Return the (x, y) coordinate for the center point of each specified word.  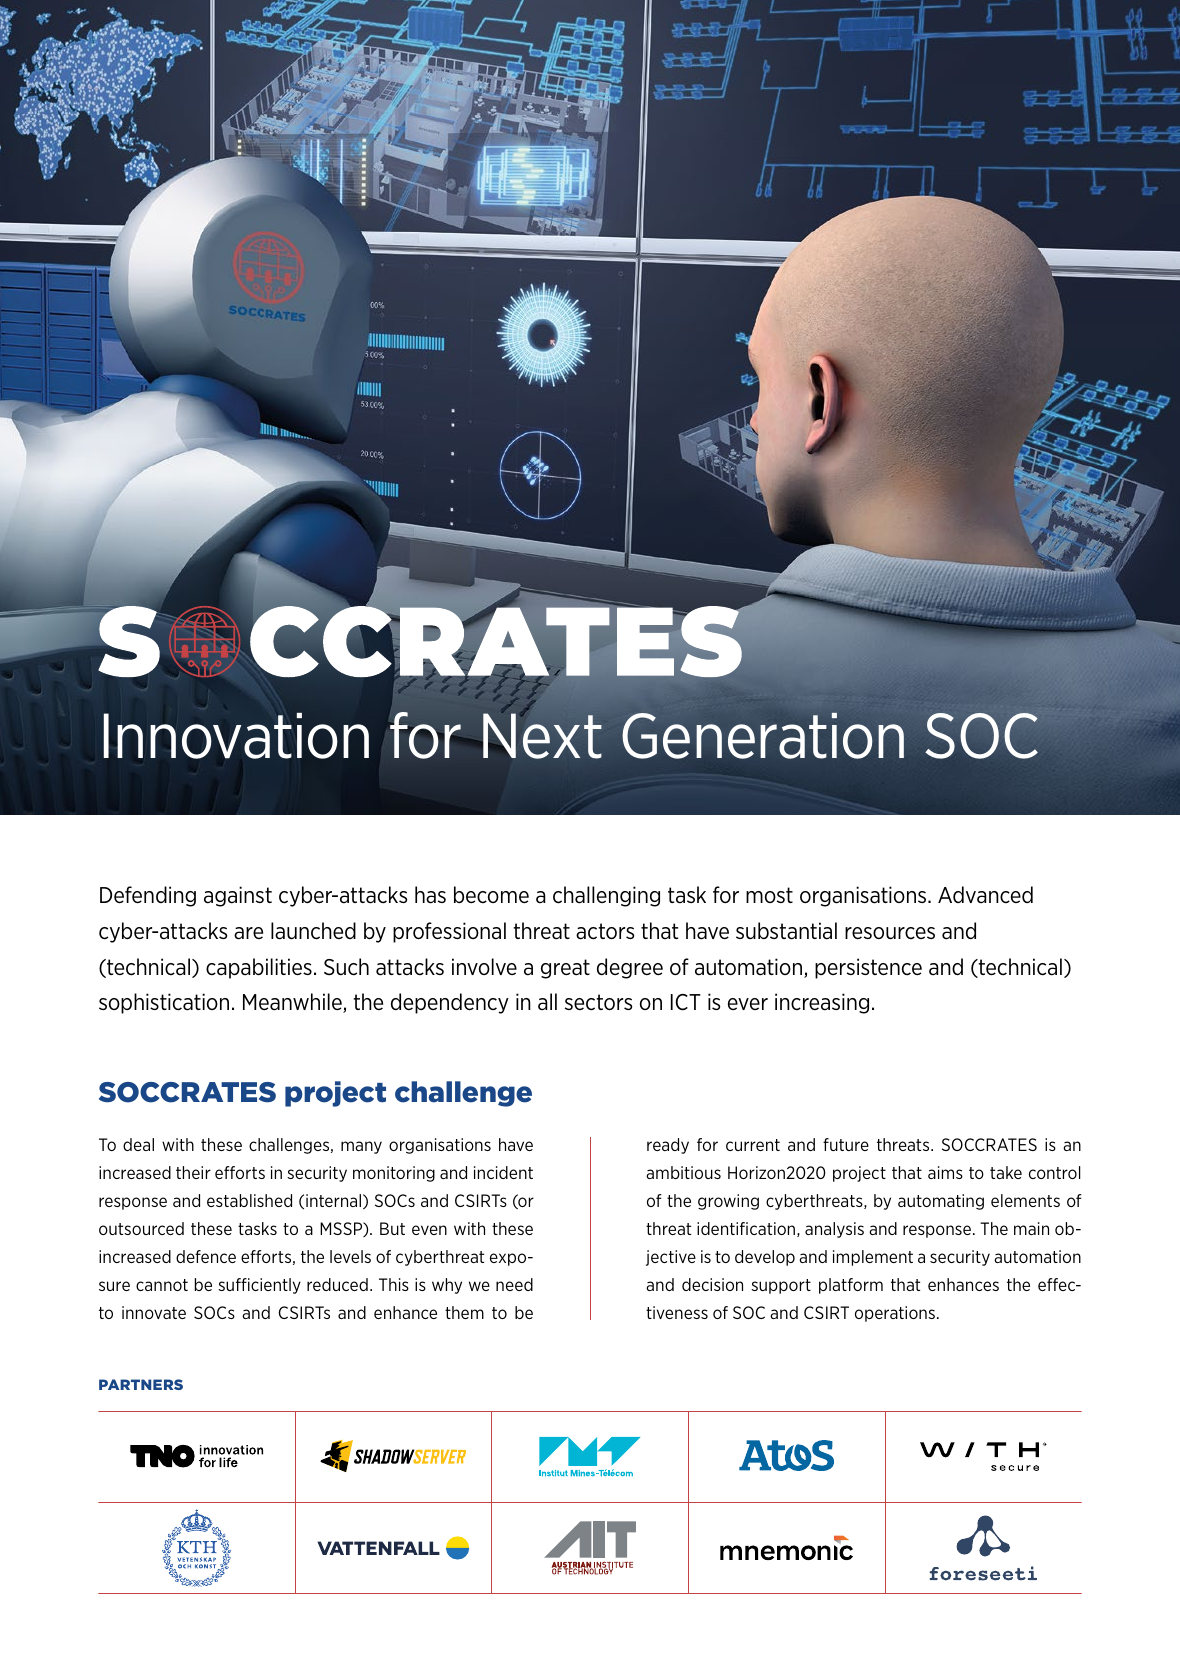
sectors (598, 1002)
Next (541, 736)
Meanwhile (293, 1003)
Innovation (236, 736)
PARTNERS (141, 1384)
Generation (763, 735)
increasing (822, 1003)
